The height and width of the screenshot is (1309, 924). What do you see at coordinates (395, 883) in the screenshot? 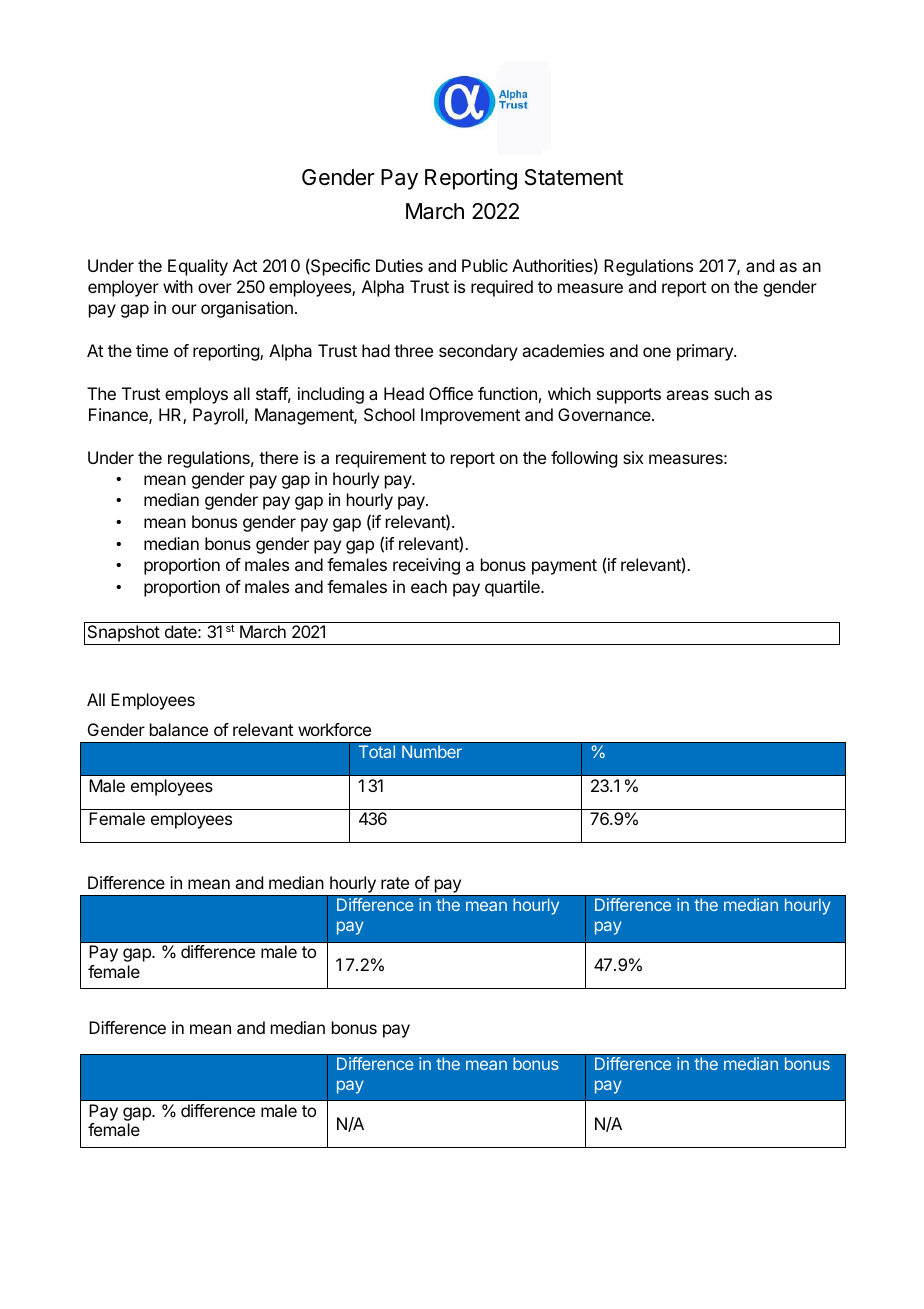
I see `rate` at bounding box center [395, 883].
